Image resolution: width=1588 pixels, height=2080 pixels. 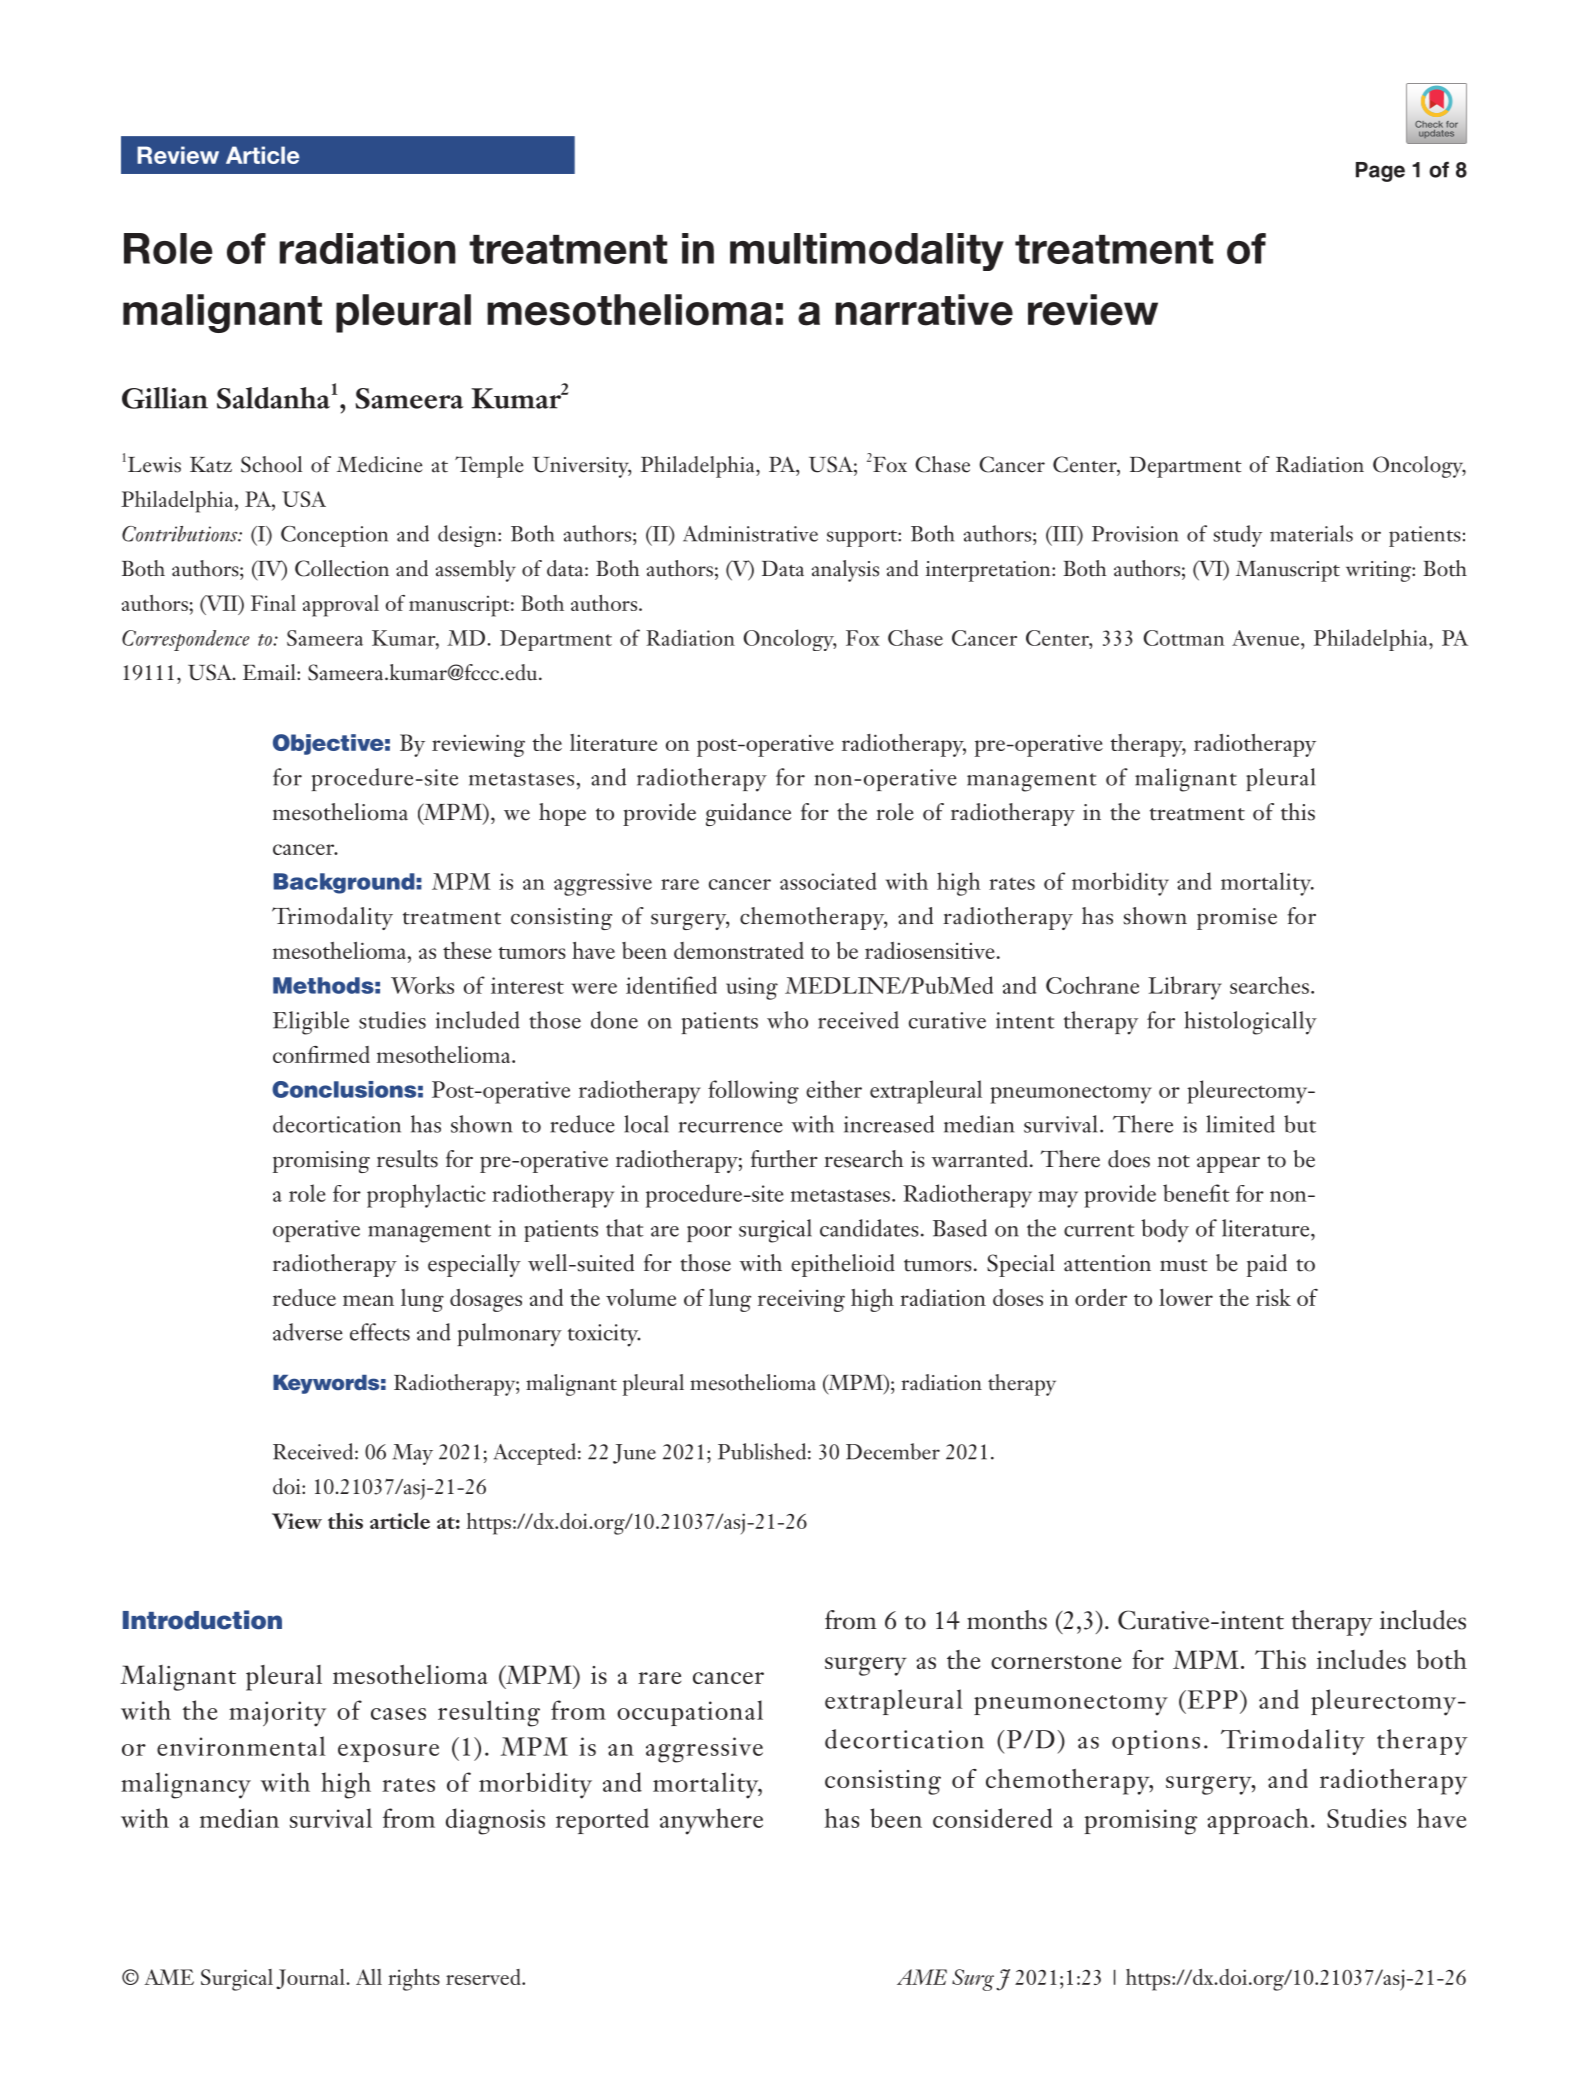 What do you see at coordinates (202, 1620) in the image?
I see `Introduction` at bounding box center [202, 1620].
